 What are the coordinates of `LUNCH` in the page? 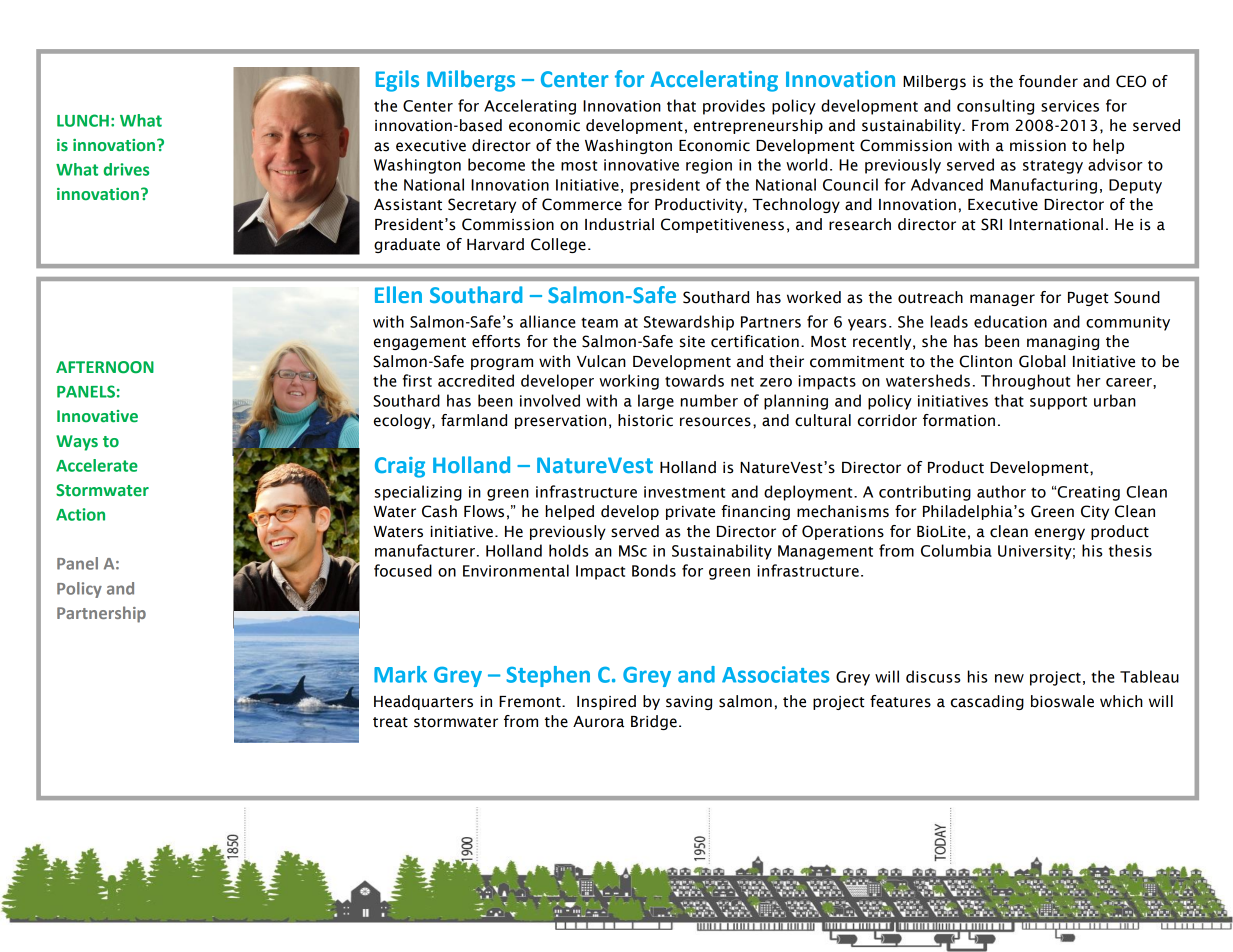 It's located at (83, 120).
